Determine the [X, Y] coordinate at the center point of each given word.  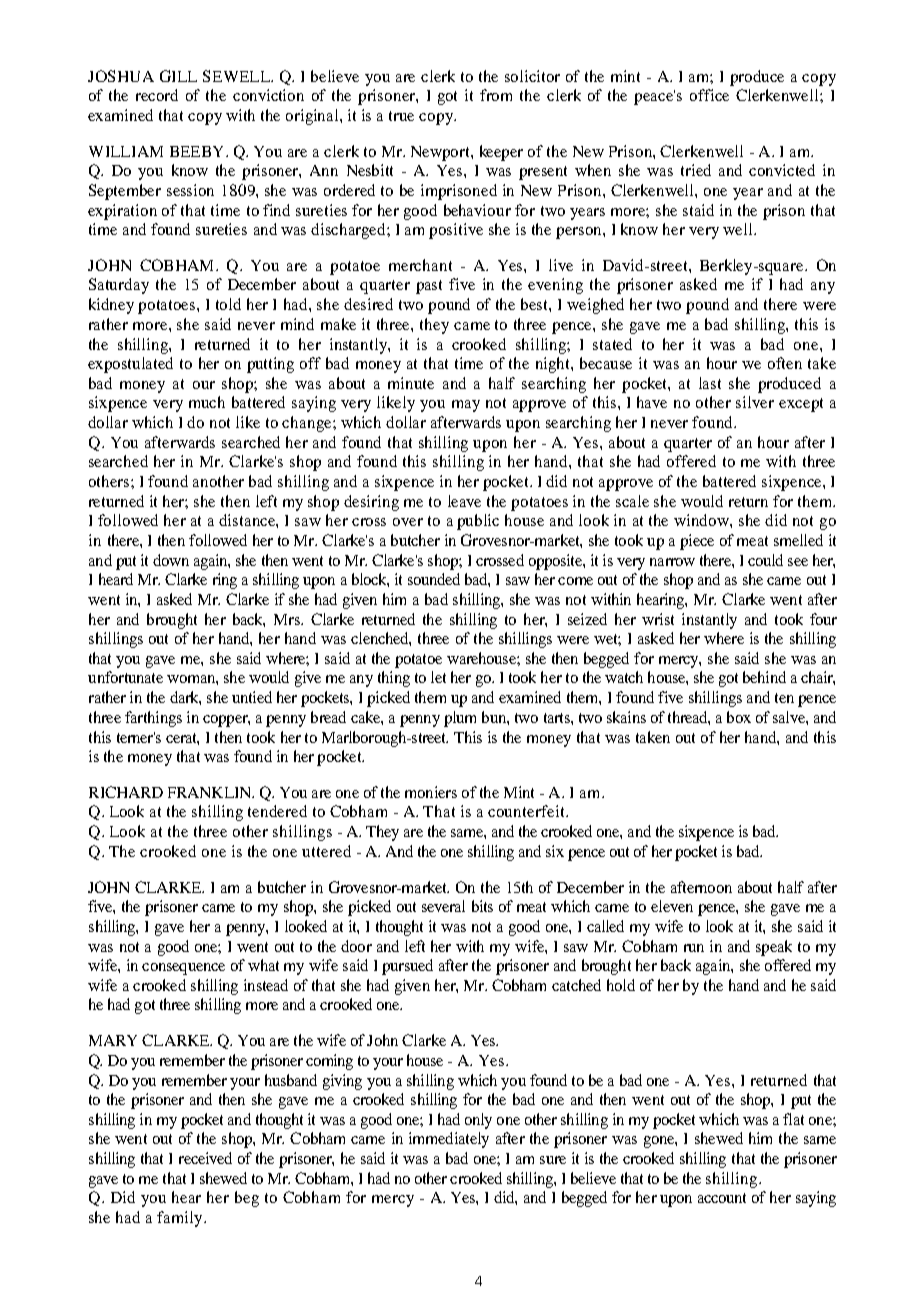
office [709, 95]
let [438, 677]
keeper [501, 153]
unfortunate [125, 677]
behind [764, 677]
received [205, 1158]
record [157, 95]
